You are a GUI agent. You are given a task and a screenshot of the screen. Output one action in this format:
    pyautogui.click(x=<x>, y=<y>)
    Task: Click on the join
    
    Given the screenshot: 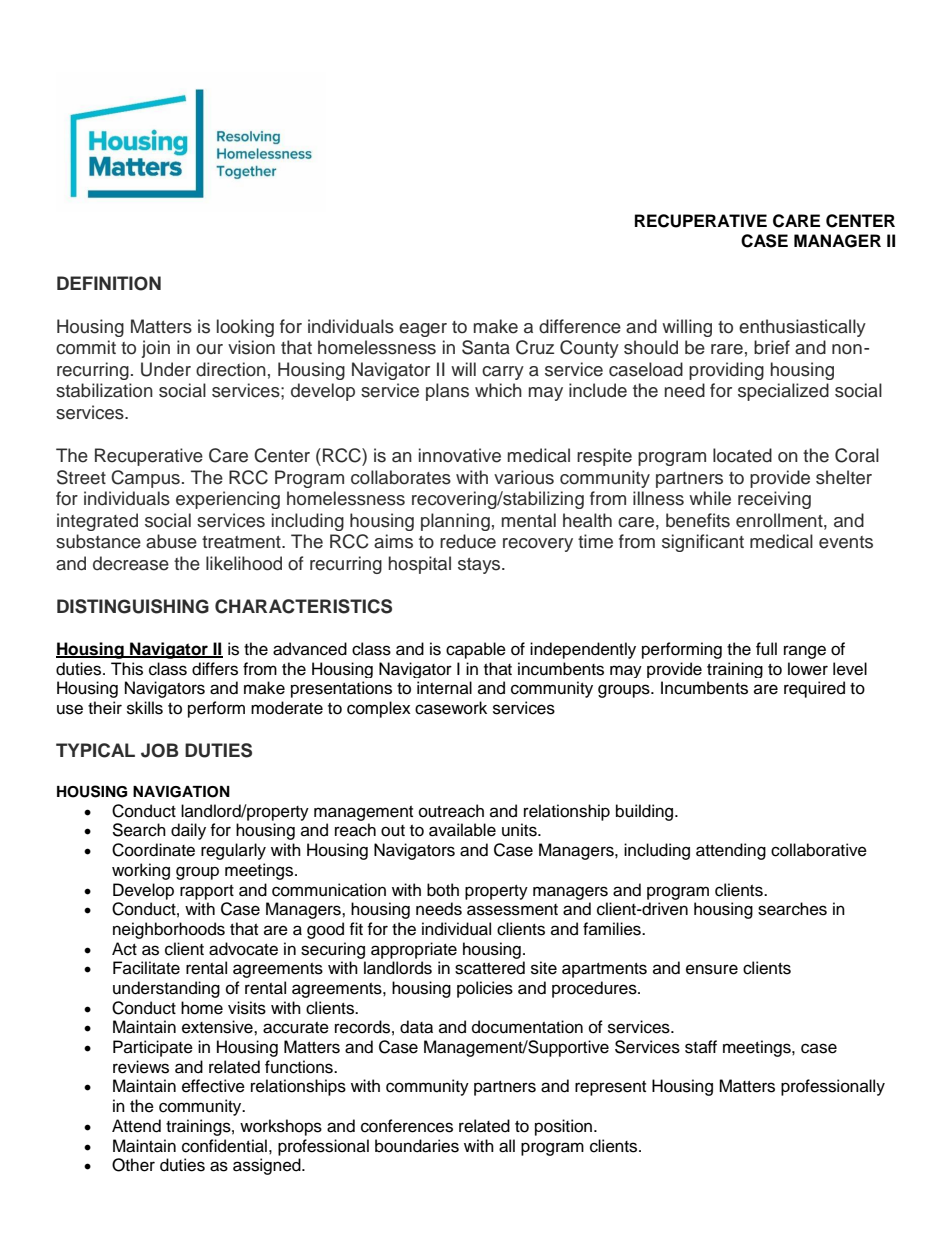 What is the action you would take?
    pyautogui.click(x=155, y=349)
